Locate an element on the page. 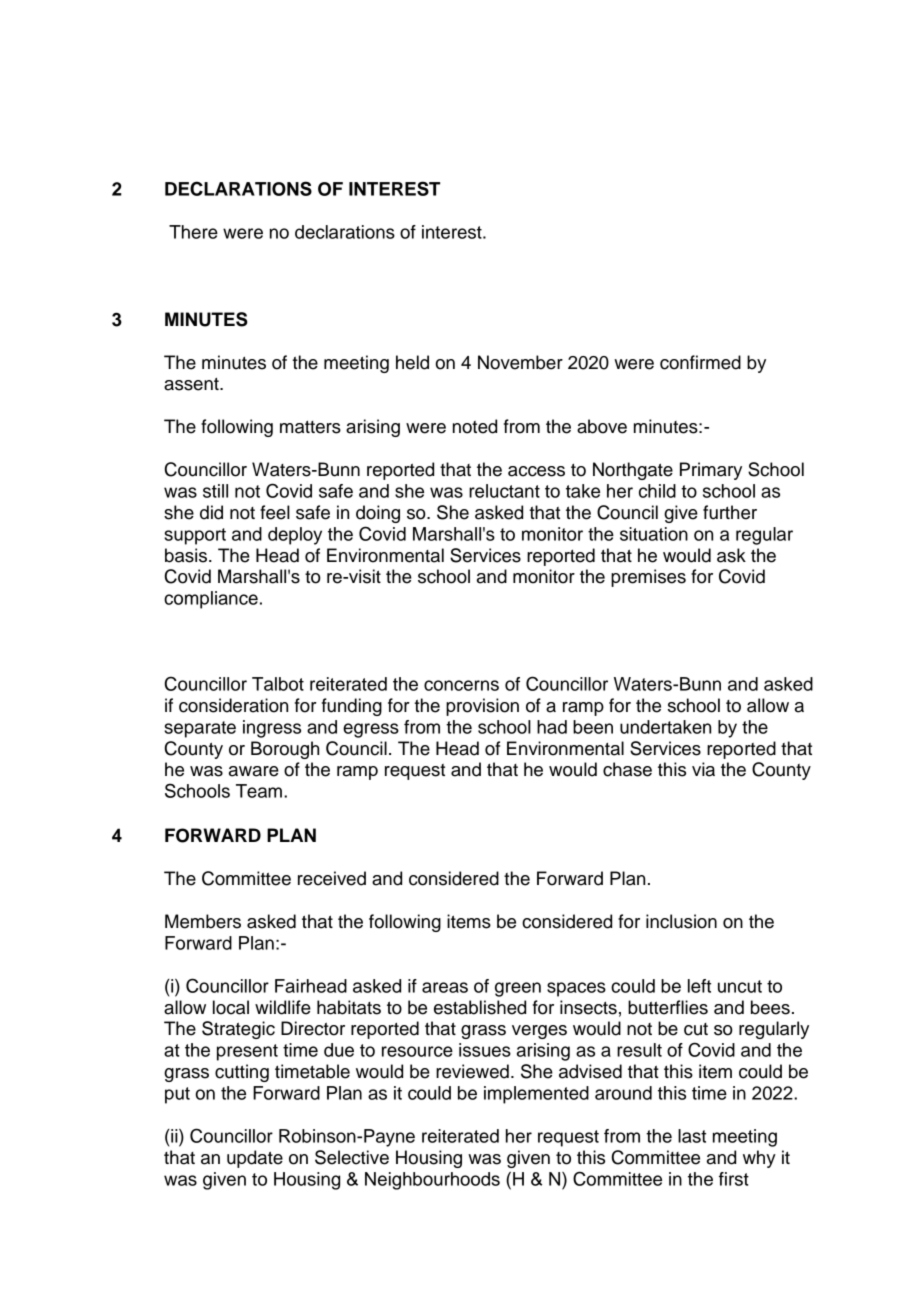  premises is located at coordinates (648, 578).
